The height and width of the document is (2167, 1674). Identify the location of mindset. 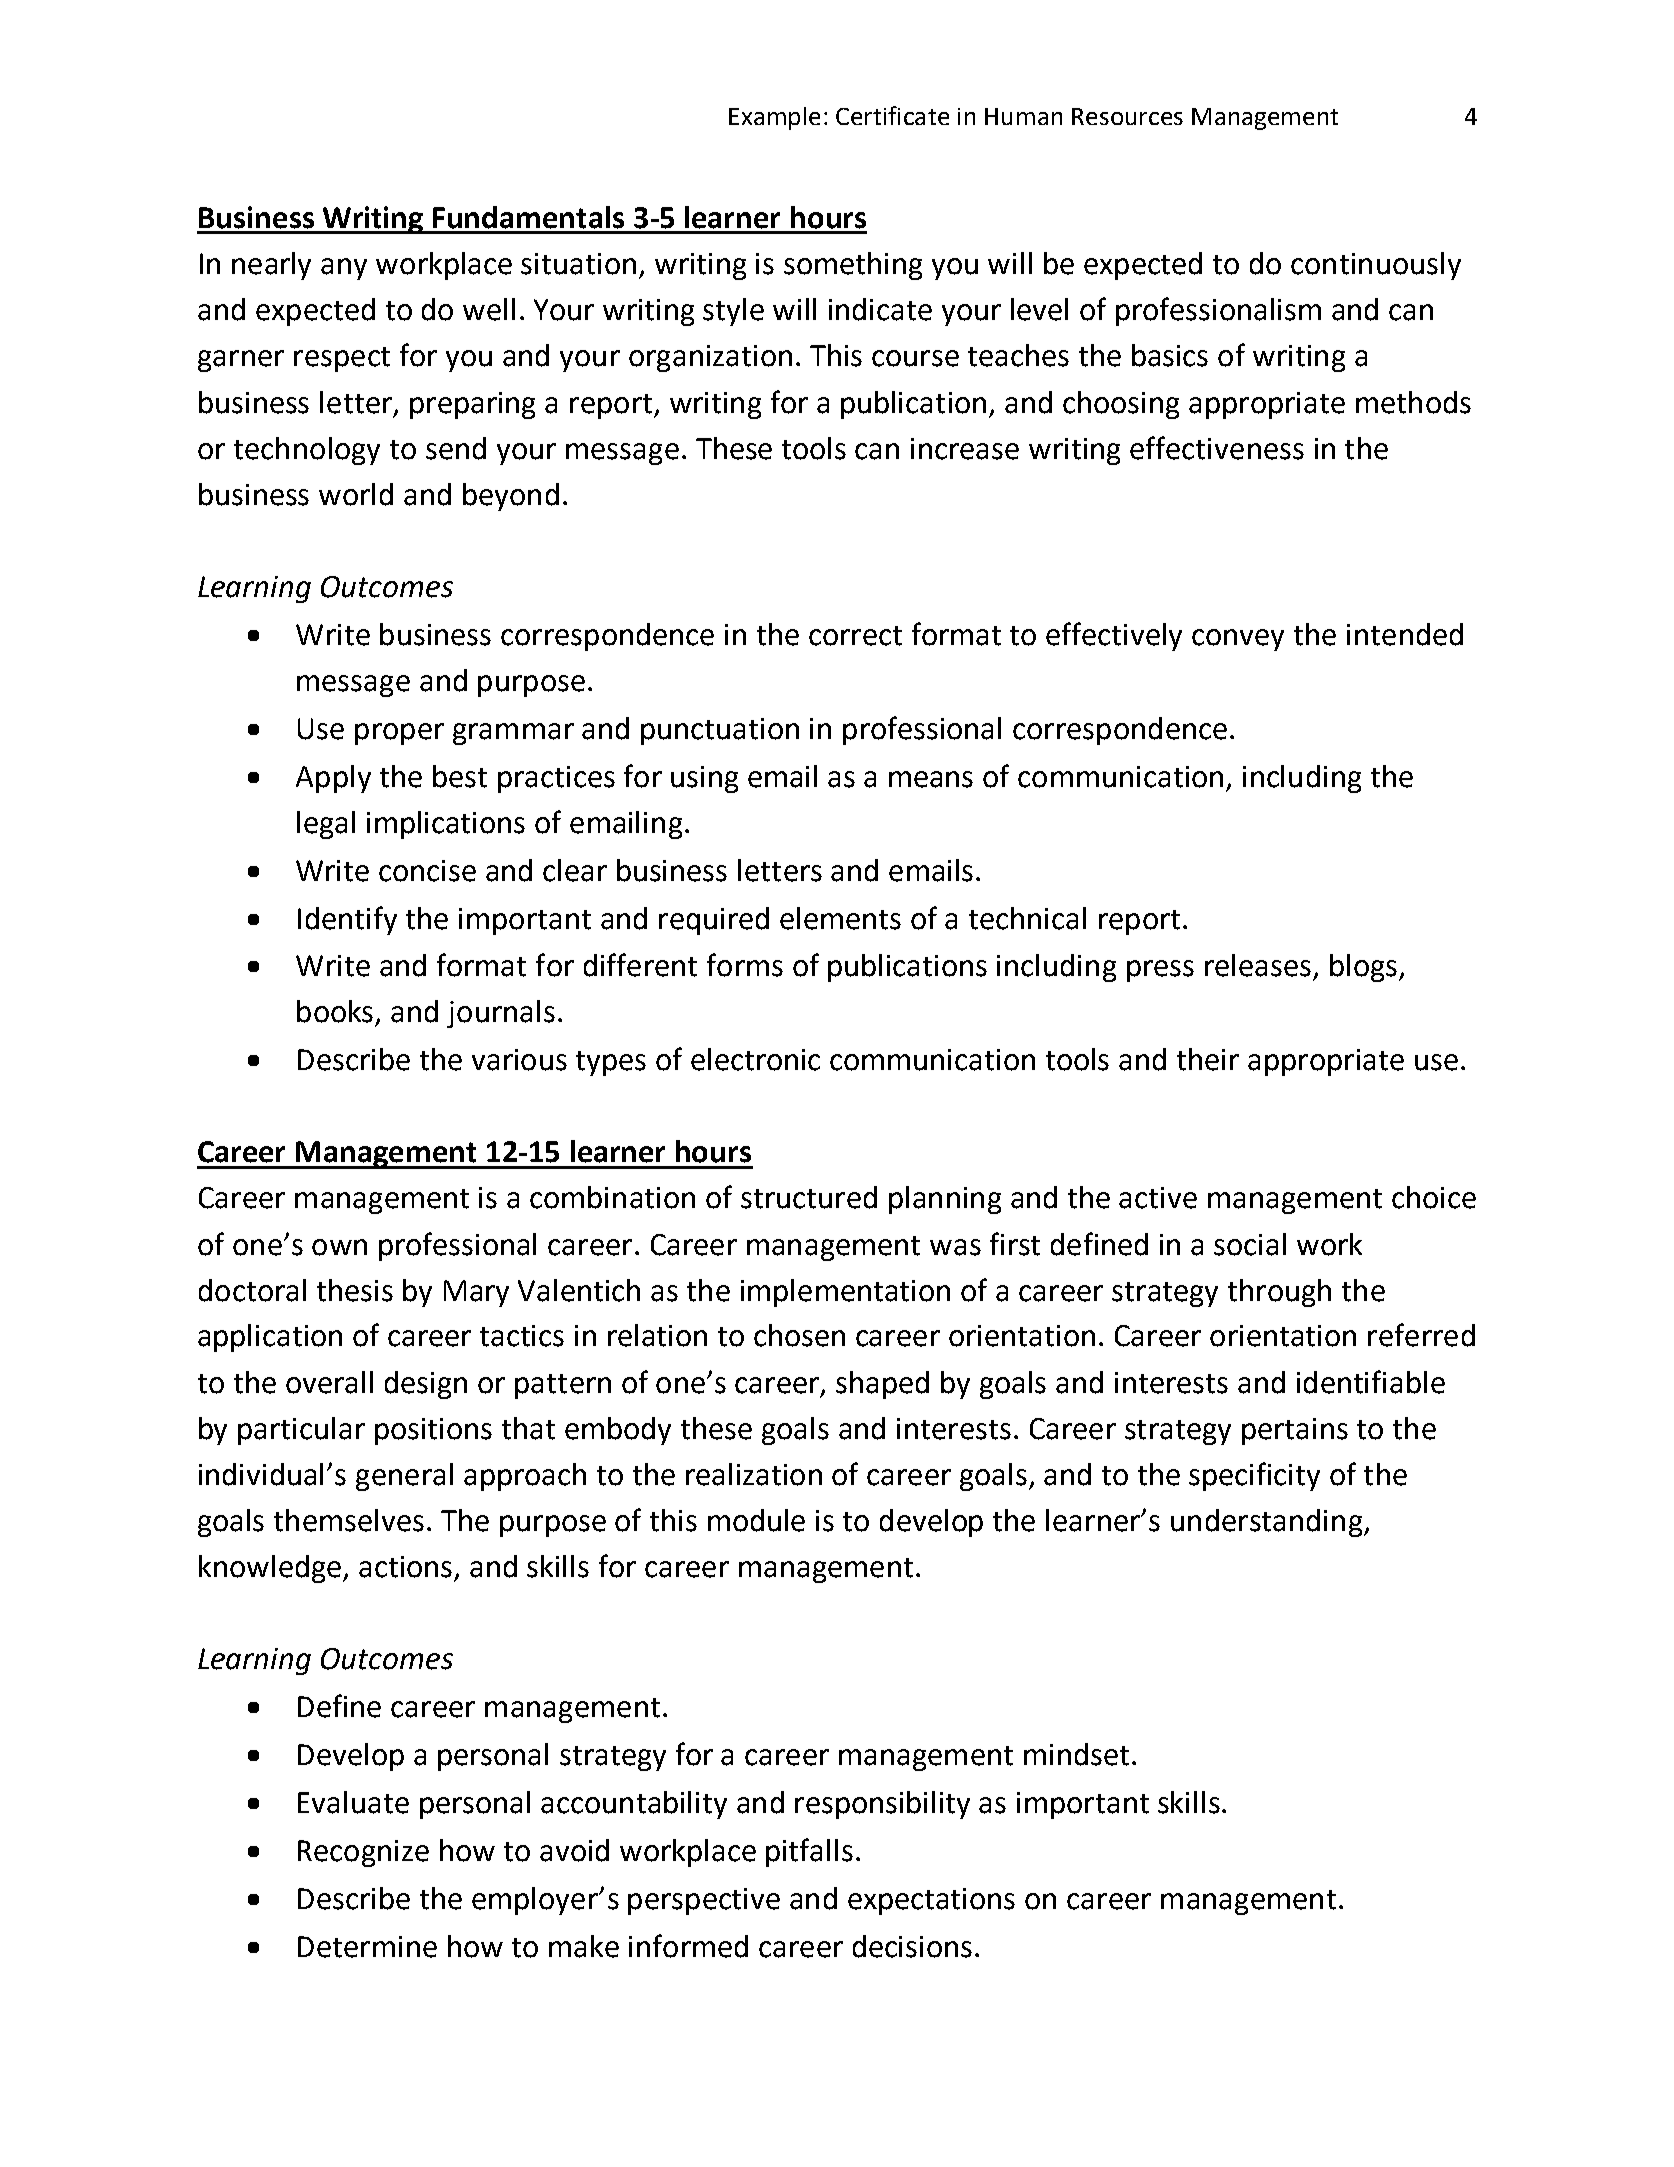
(1076, 1754).
